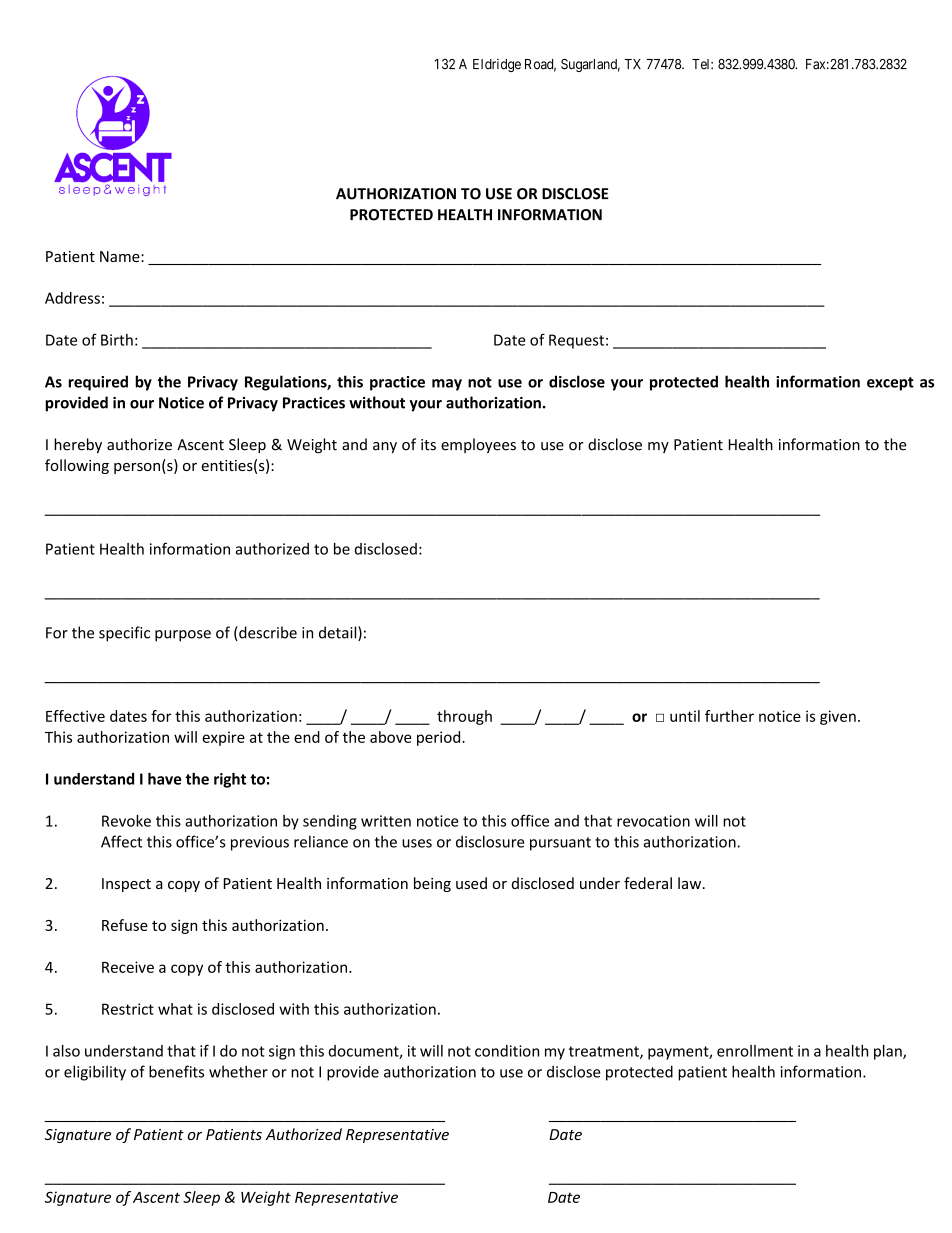 The image size is (952, 1233). Describe the element at coordinates (507, 1051) in the page. I see `condition` at that location.
